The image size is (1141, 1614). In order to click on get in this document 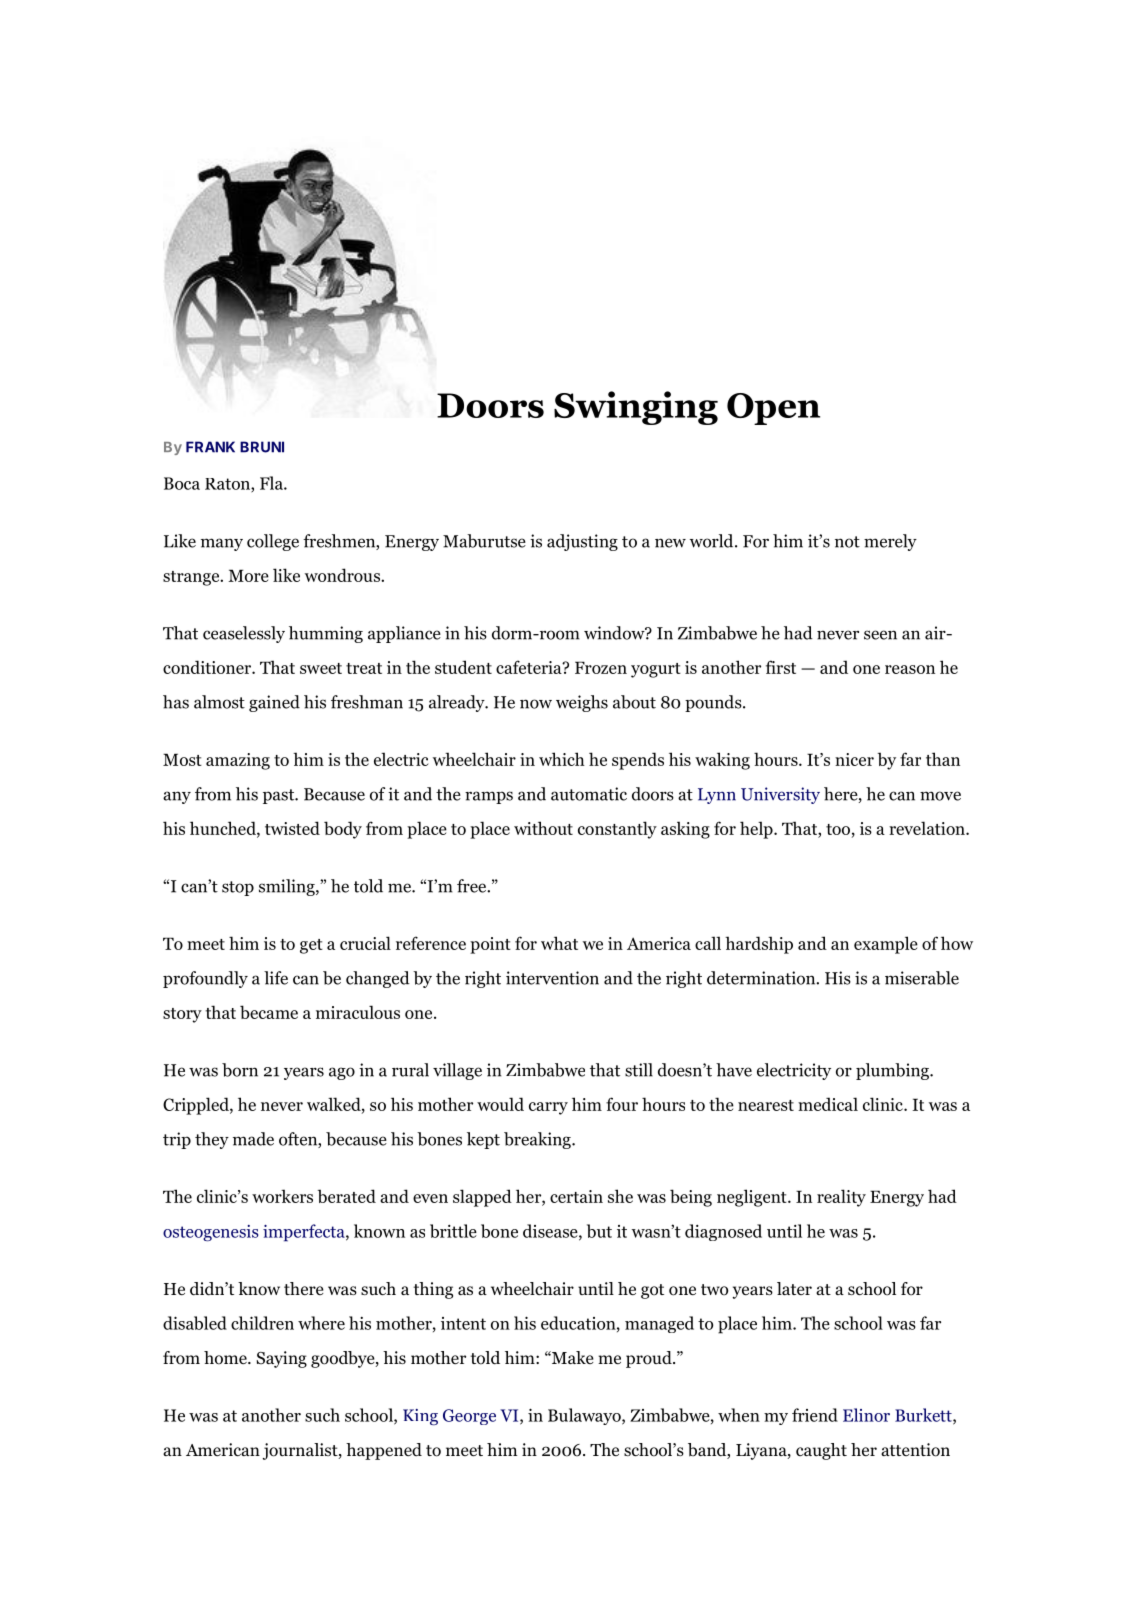, I will do `click(311, 946)`.
